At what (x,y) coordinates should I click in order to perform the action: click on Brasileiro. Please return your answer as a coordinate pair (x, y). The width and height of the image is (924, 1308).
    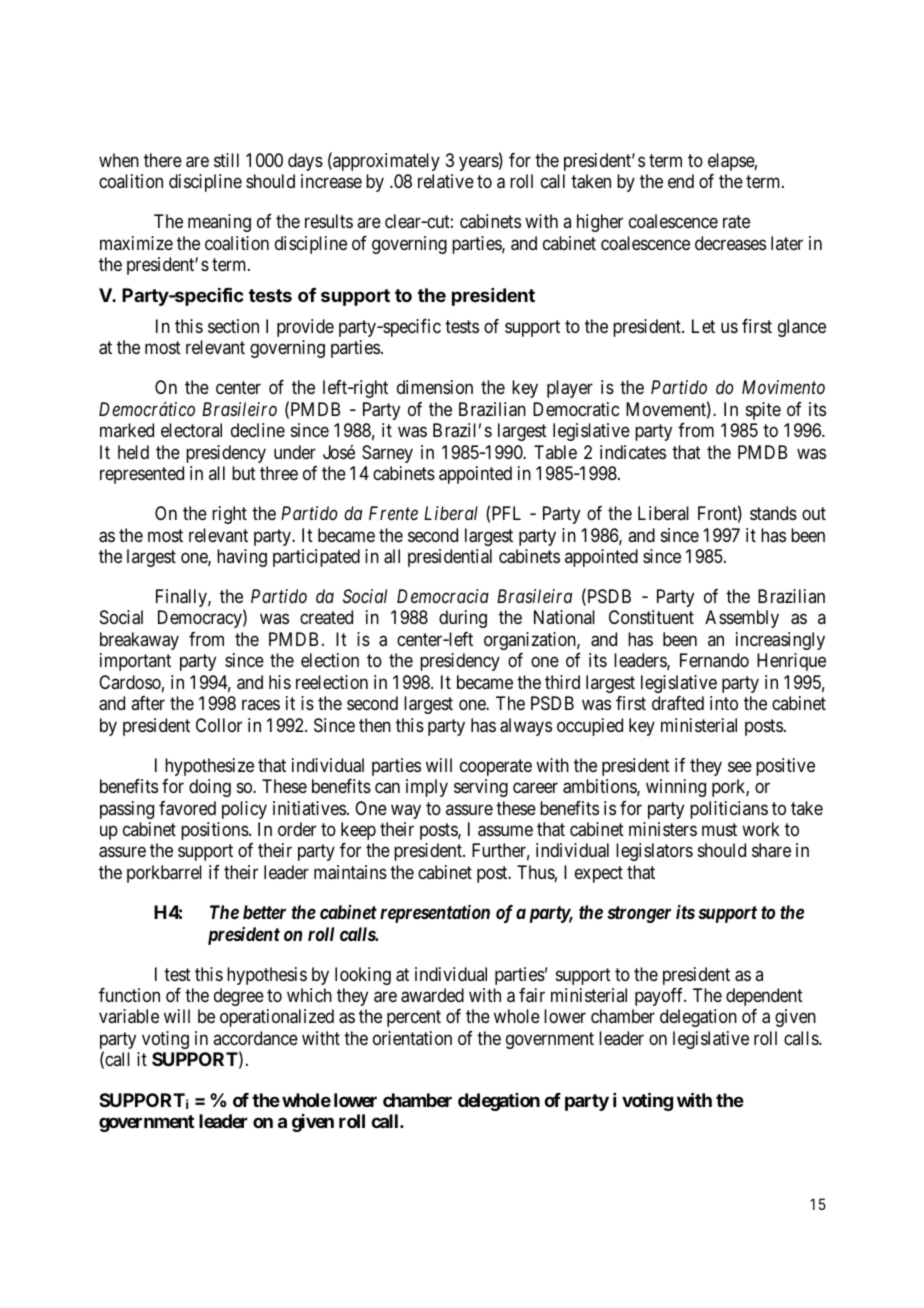
    Looking at the image, I should click on (239, 409).
